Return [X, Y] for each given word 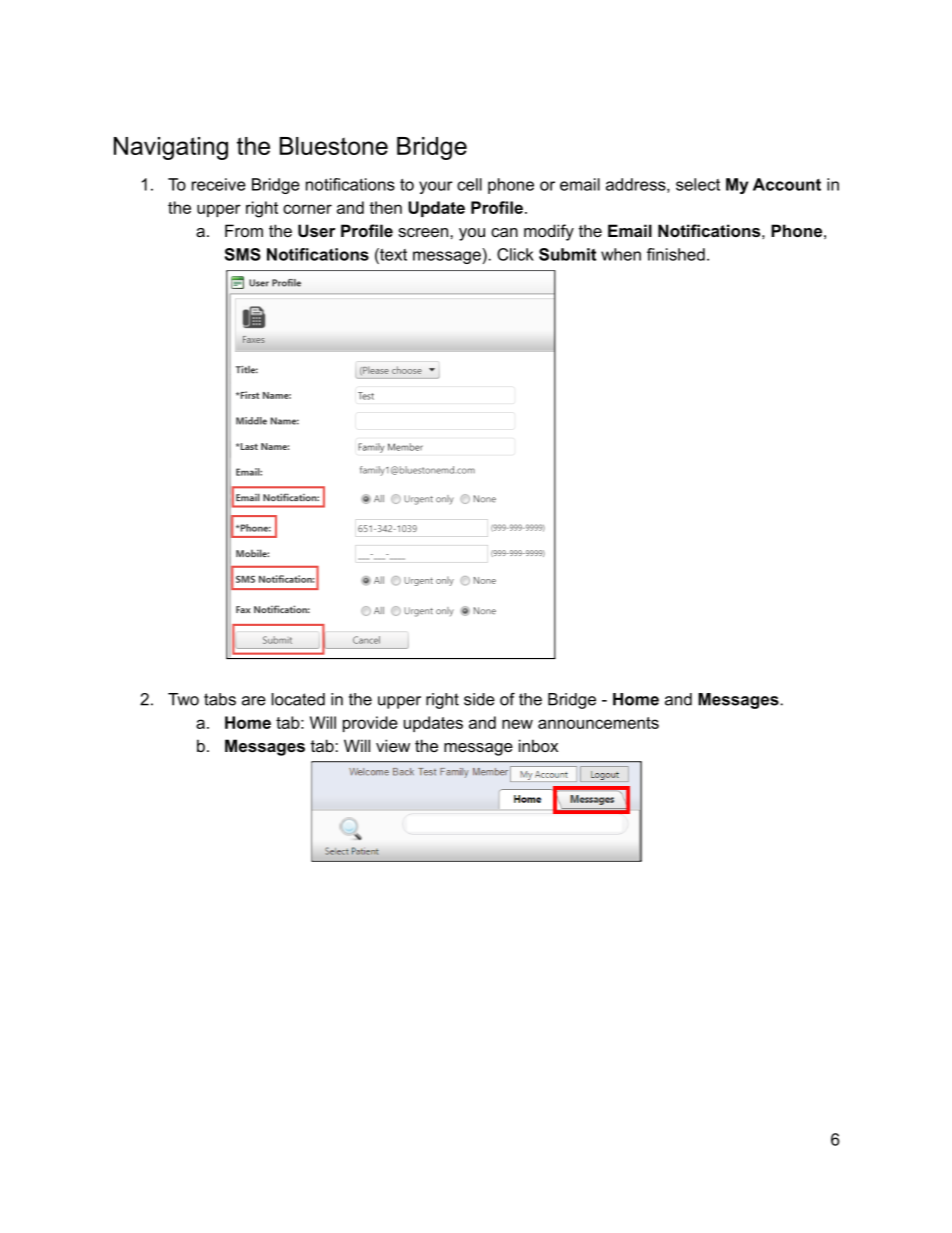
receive [219, 184]
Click [515, 254]
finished [676, 254]
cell [469, 184]
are [254, 701]
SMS [243, 254]
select [698, 184]
